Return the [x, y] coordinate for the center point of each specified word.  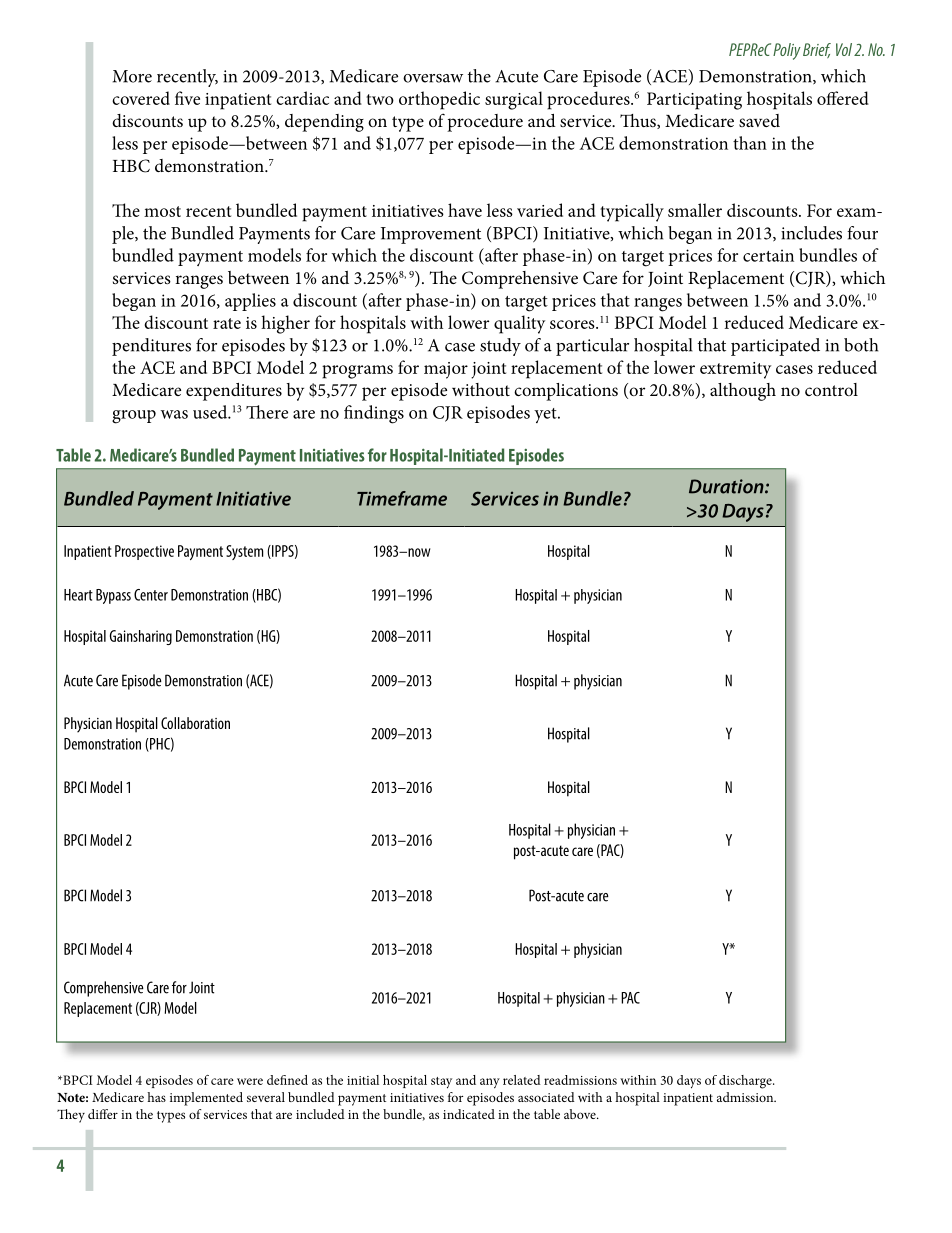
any [490, 1083]
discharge [746, 1082]
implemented [206, 1099]
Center [151, 595]
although [743, 392]
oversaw [433, 78]
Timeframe [402, 498]
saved [759, 120]
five [187, 98]
